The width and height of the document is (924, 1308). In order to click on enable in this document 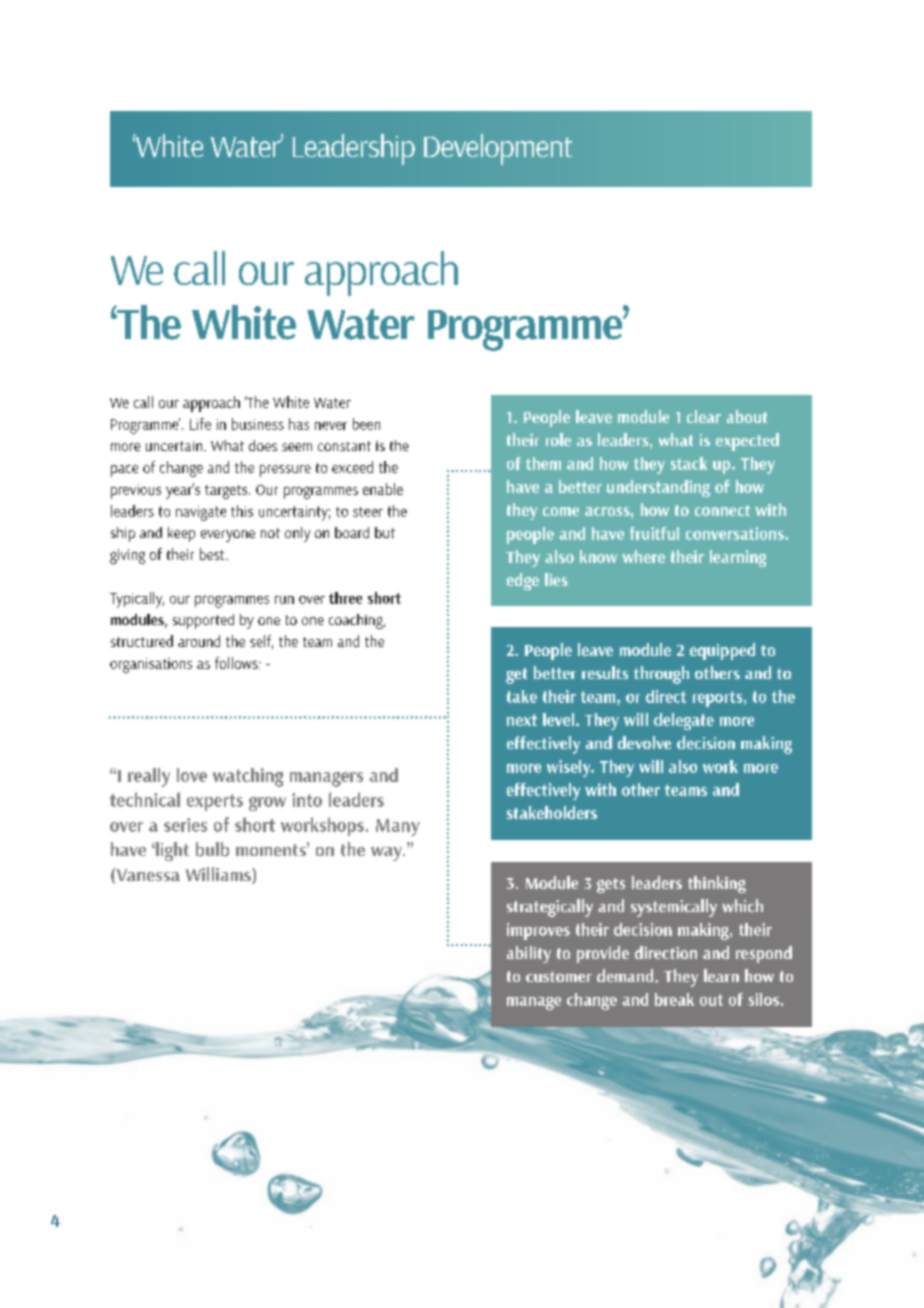, I will do `click(383, 489)`.
